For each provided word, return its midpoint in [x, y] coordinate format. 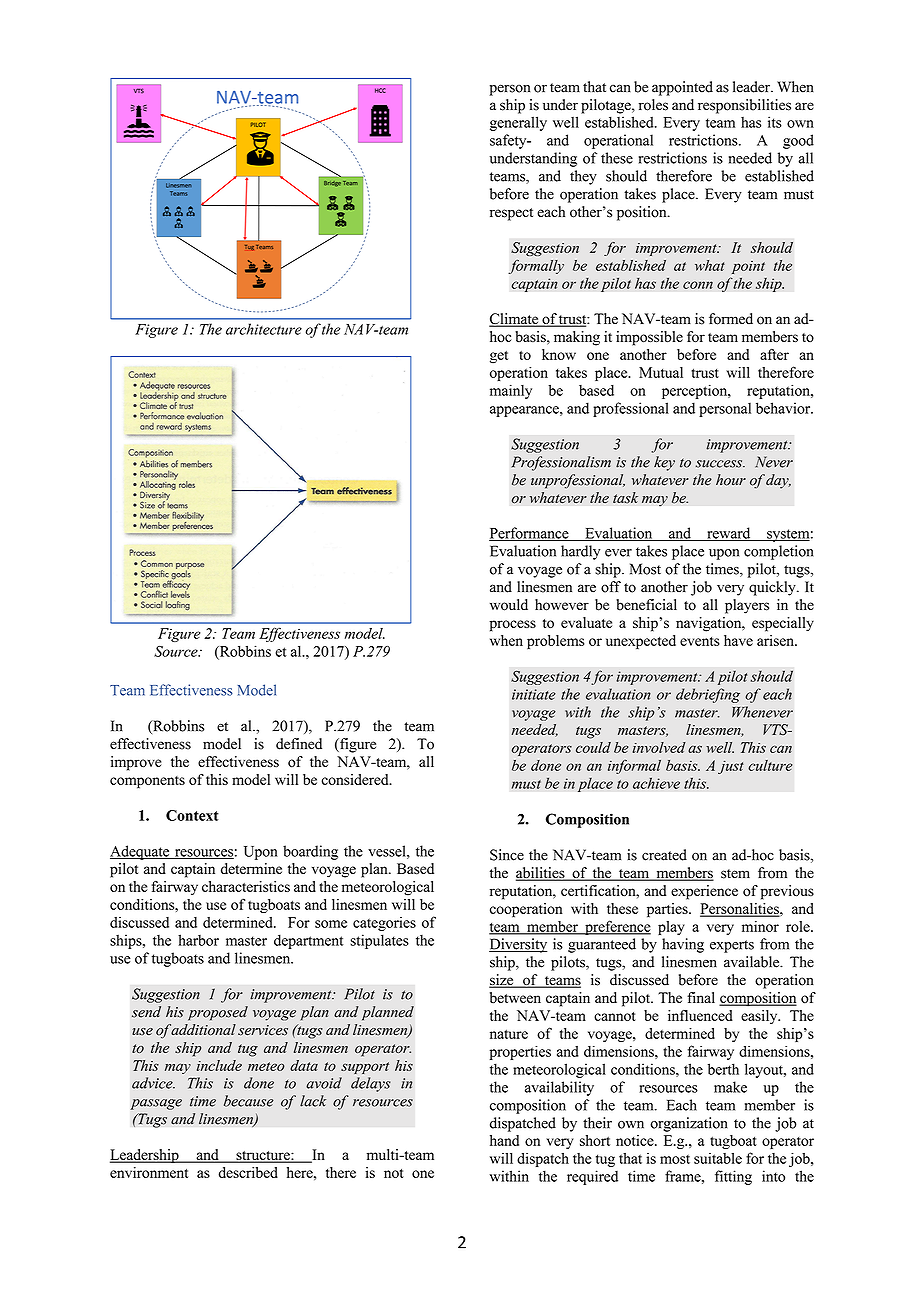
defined [299, 744]
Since [507, 855]
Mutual [661, 372]
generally [518, 123]
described [248, 1172]
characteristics [246, 886]
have [738, 640]
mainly [511, 391]
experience [704, 892]
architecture [264, 329]
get [499, 357]
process [513, 626]
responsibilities [744, 106]
